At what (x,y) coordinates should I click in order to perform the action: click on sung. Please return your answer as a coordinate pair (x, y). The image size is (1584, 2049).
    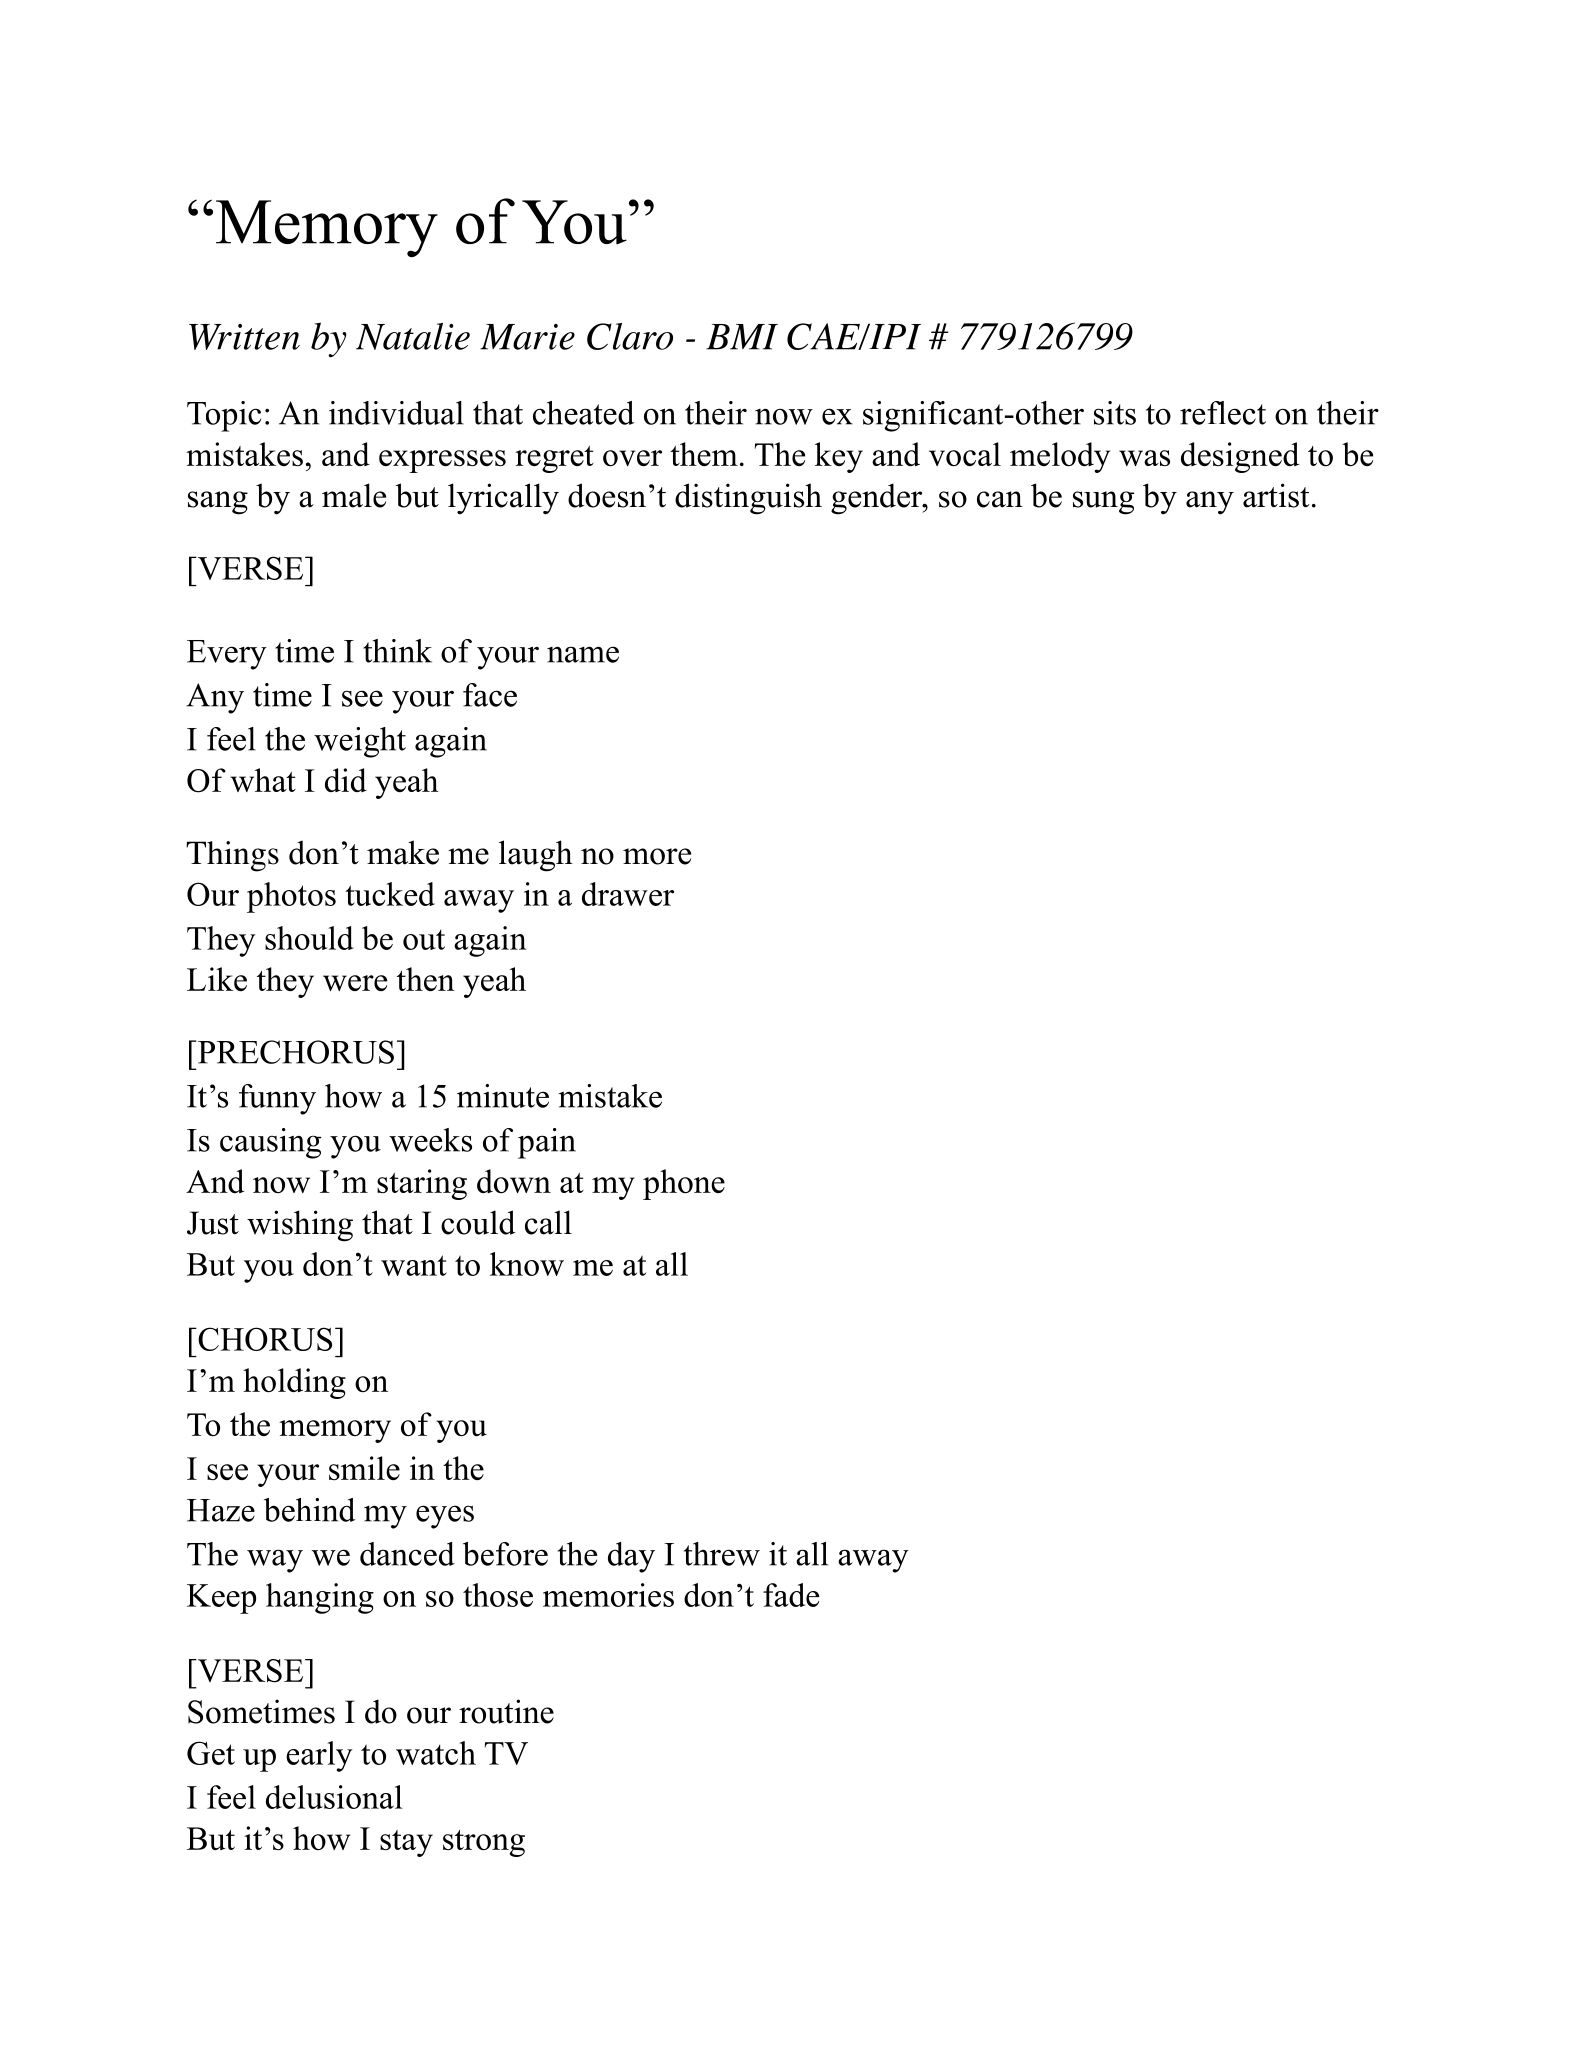
    Looking at the image, I should click on (1103, 503).
